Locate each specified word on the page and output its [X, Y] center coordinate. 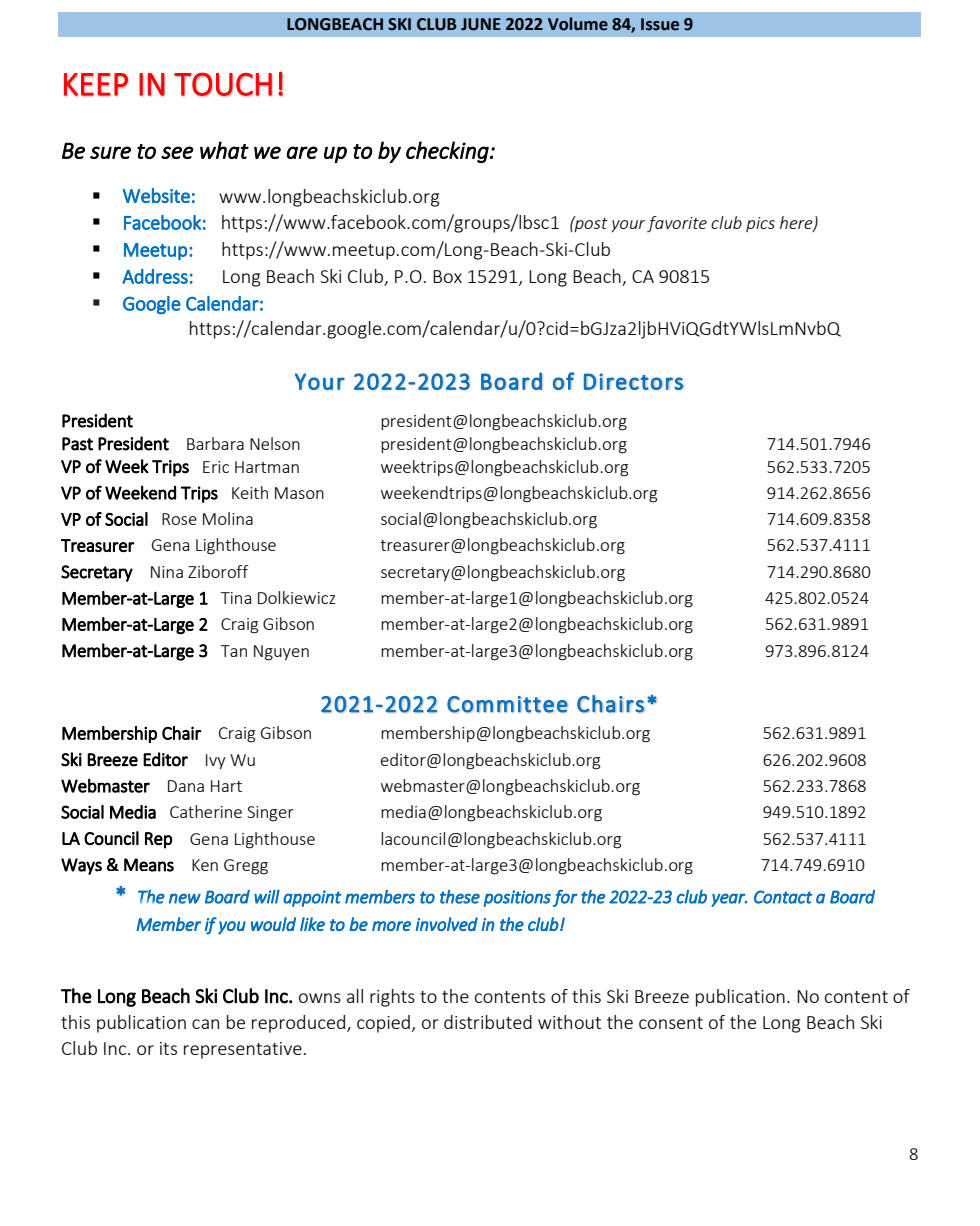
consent [671, 1023]
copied [383, 1024]
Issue [660, 24]
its [168, 1048]
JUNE [481, 24]
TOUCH [223, 84]
